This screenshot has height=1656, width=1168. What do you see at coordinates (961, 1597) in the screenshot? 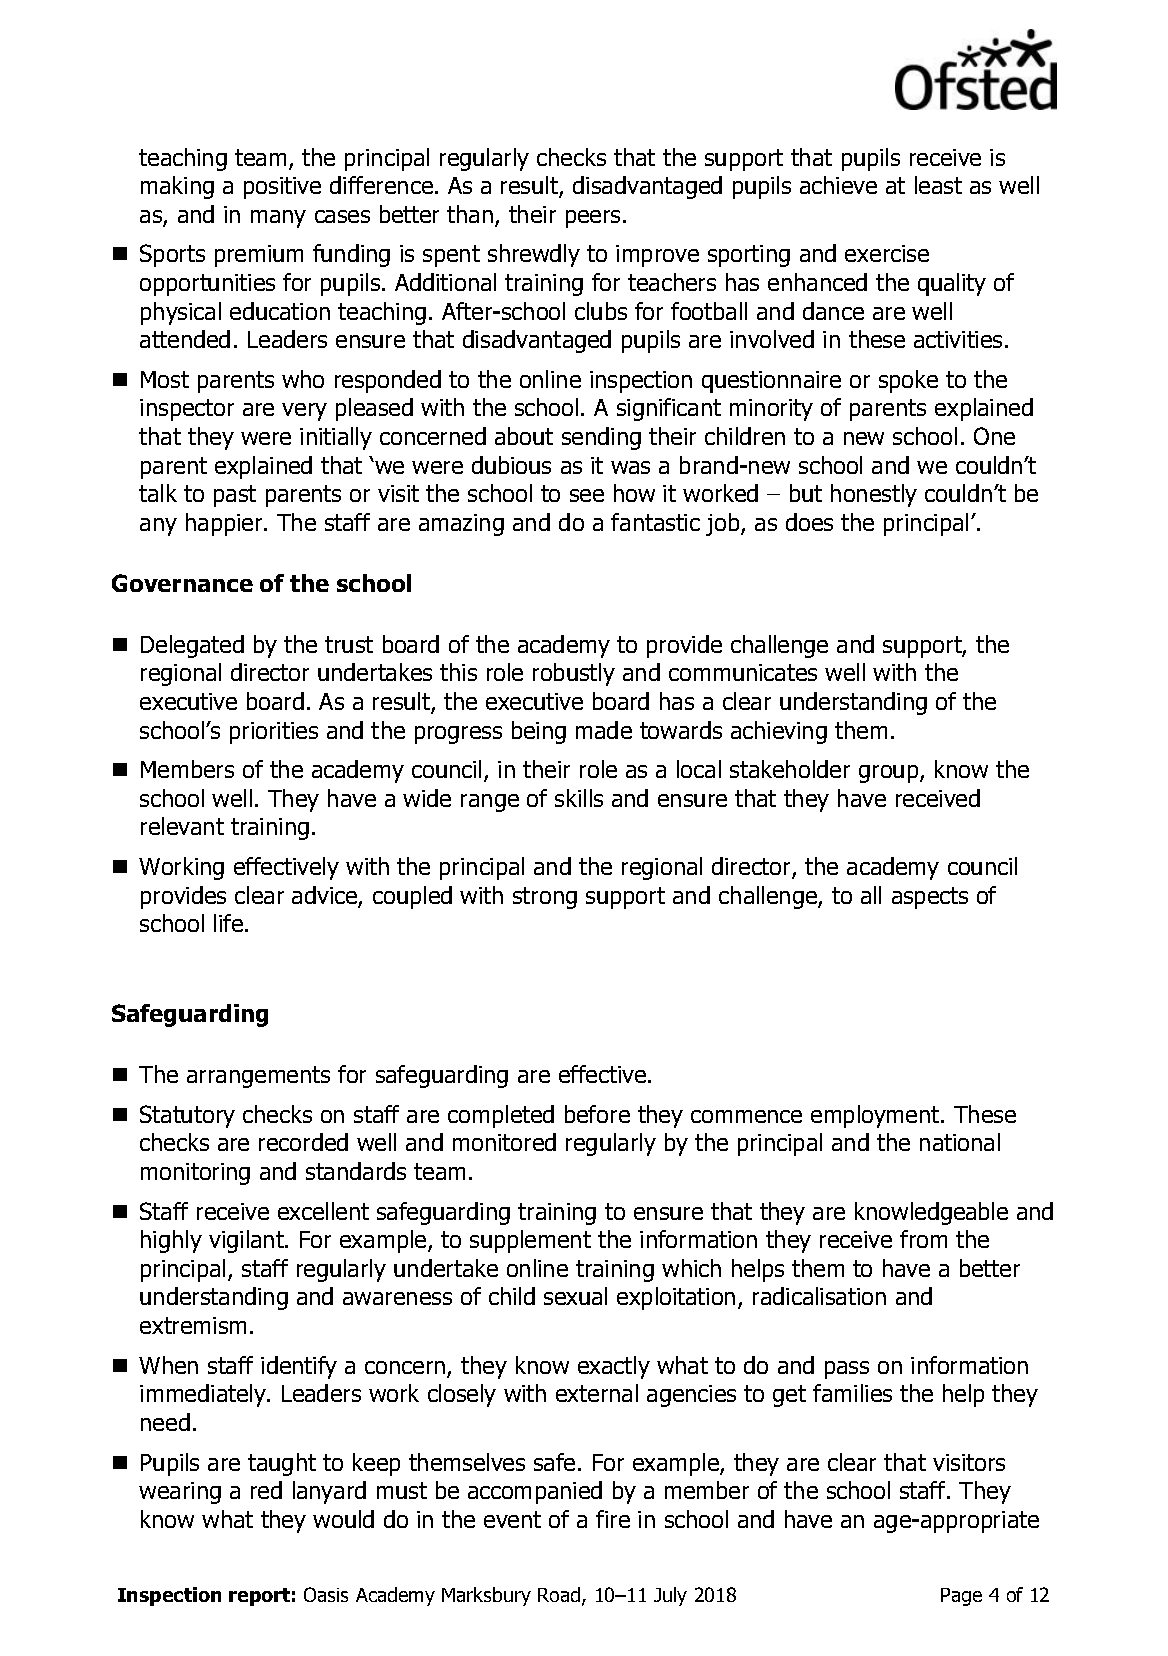
I see `Page` at bounding box center [961, 1597].
